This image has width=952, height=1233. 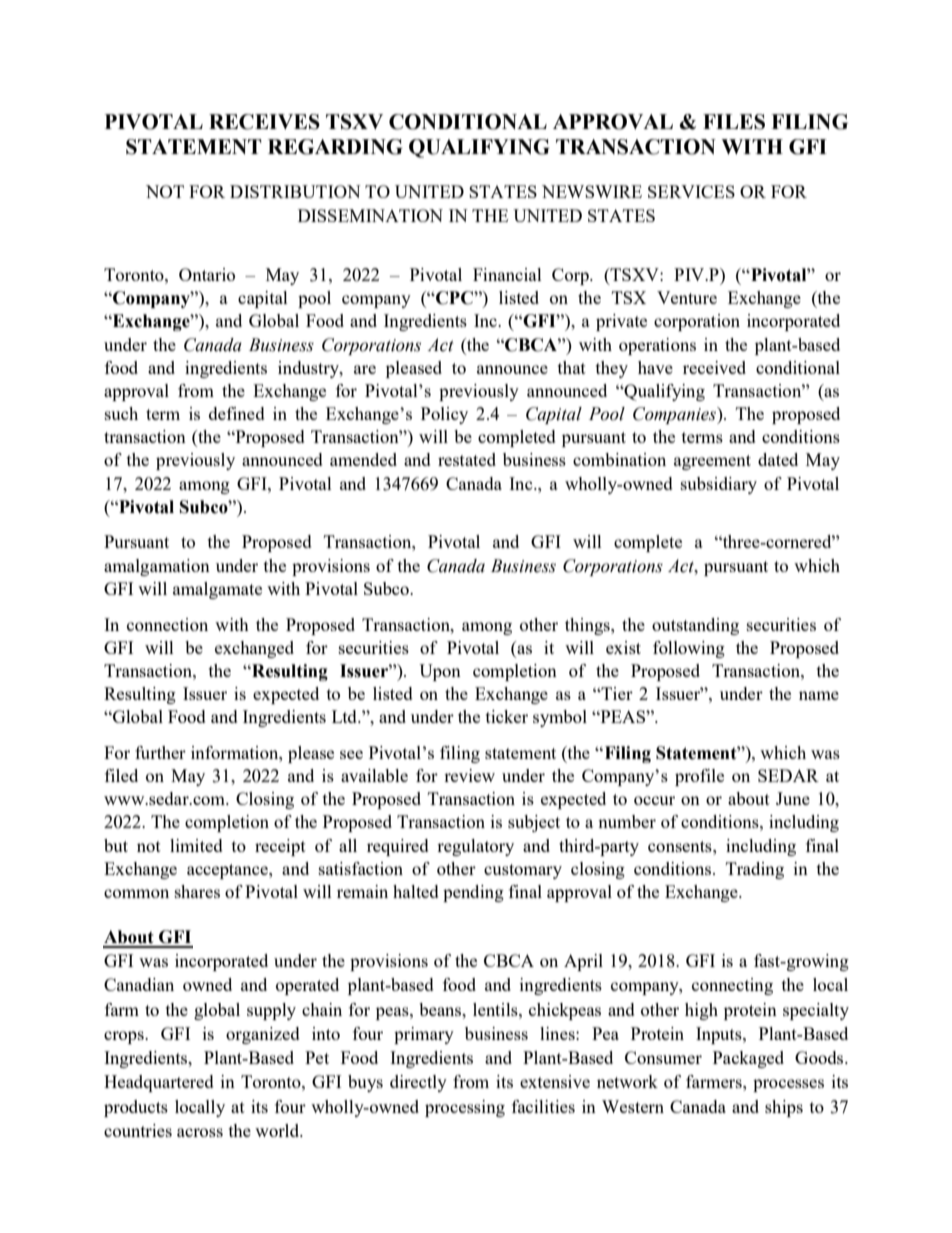 I want to click on NEWSWIRE, so click(x=592, y=191).
